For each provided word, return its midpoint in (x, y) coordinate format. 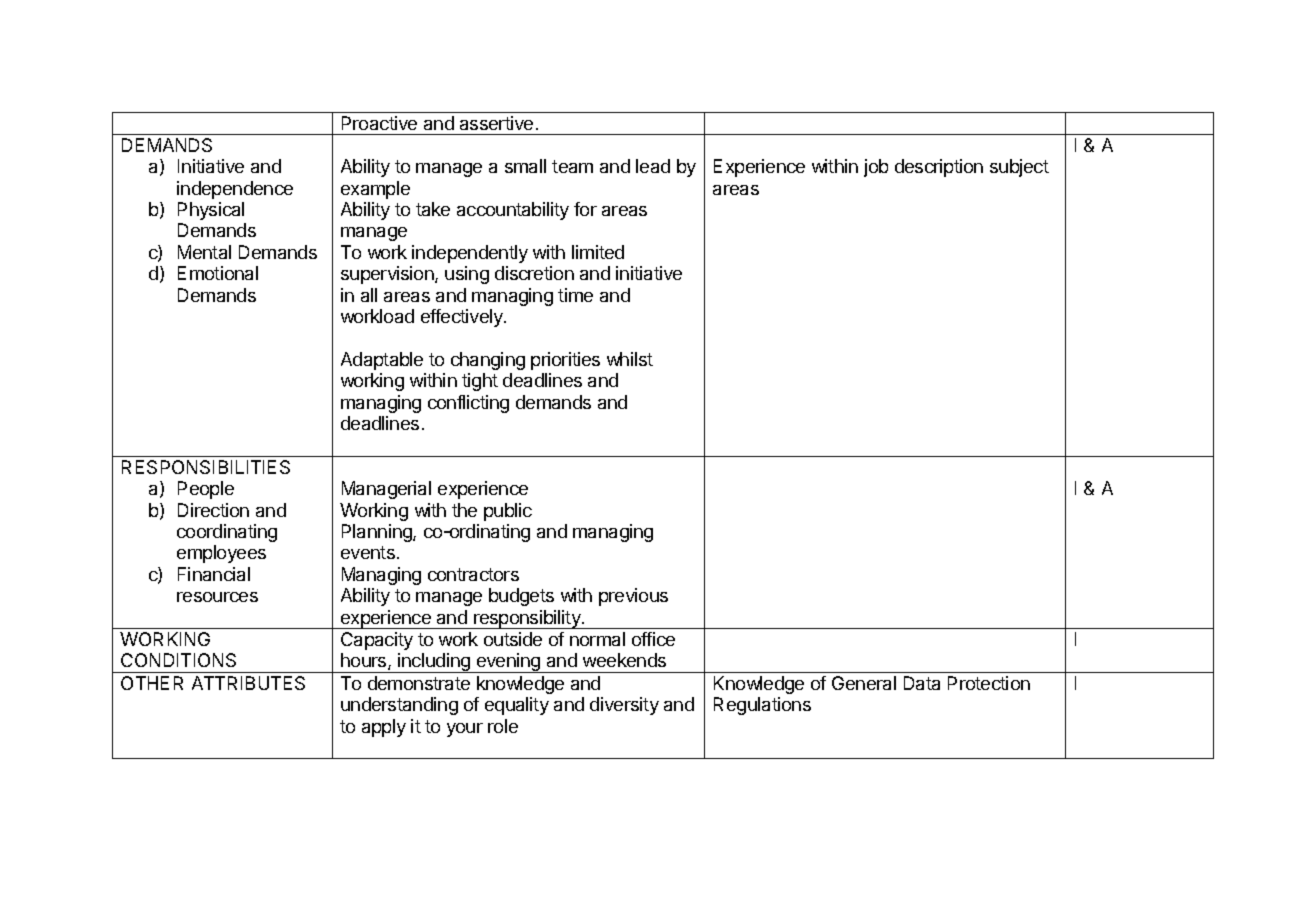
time (575, 295)
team (572, 166)
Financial (214, 574)
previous (633, 597)
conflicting (468, 404)
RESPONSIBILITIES (206, 467)
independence (235, 190)
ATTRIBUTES (248, 683)
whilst (630, 359)
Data (922, 683)
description (939, 168)
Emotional (218, 273)
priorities (565, 361)
